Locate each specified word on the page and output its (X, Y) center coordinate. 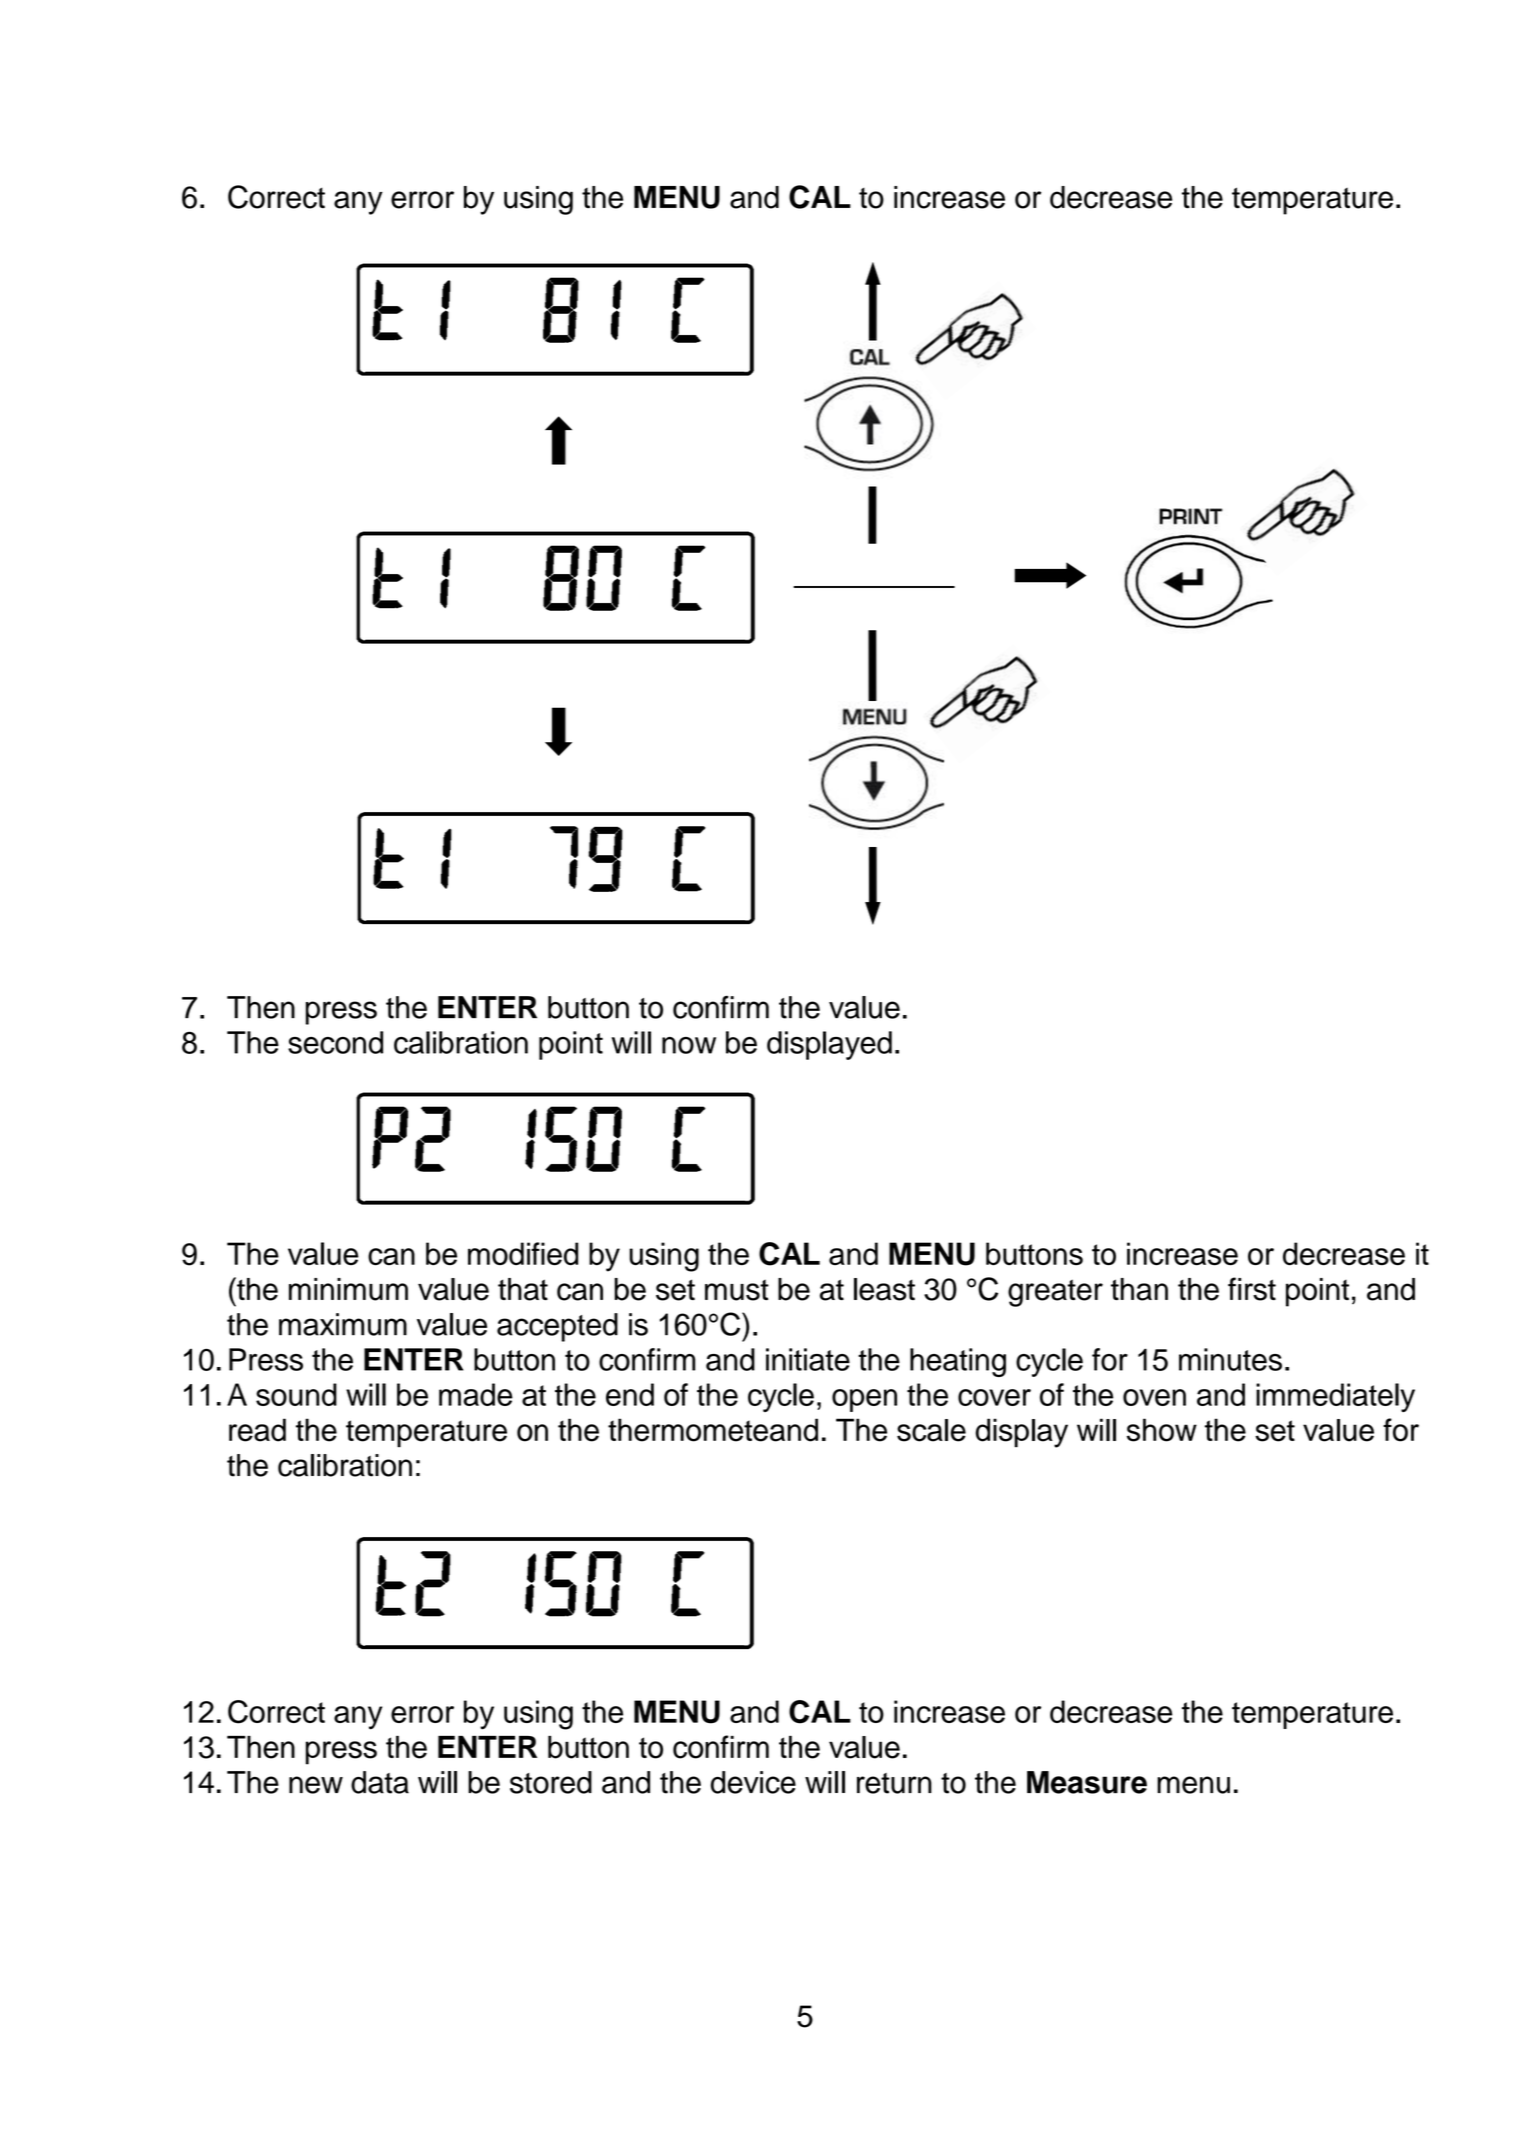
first (1252, 1289)
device (753, 1782)
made (476, 1394)
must (737, 1290)
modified (523, 1254)
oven (1154, 1397)
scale (931, 1430)
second (335, 1042)
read (257, 1430)
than (1139, 1289)
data (380, 1782)
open (864, 1400)
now (689, 1045)
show (1162, 1430)
